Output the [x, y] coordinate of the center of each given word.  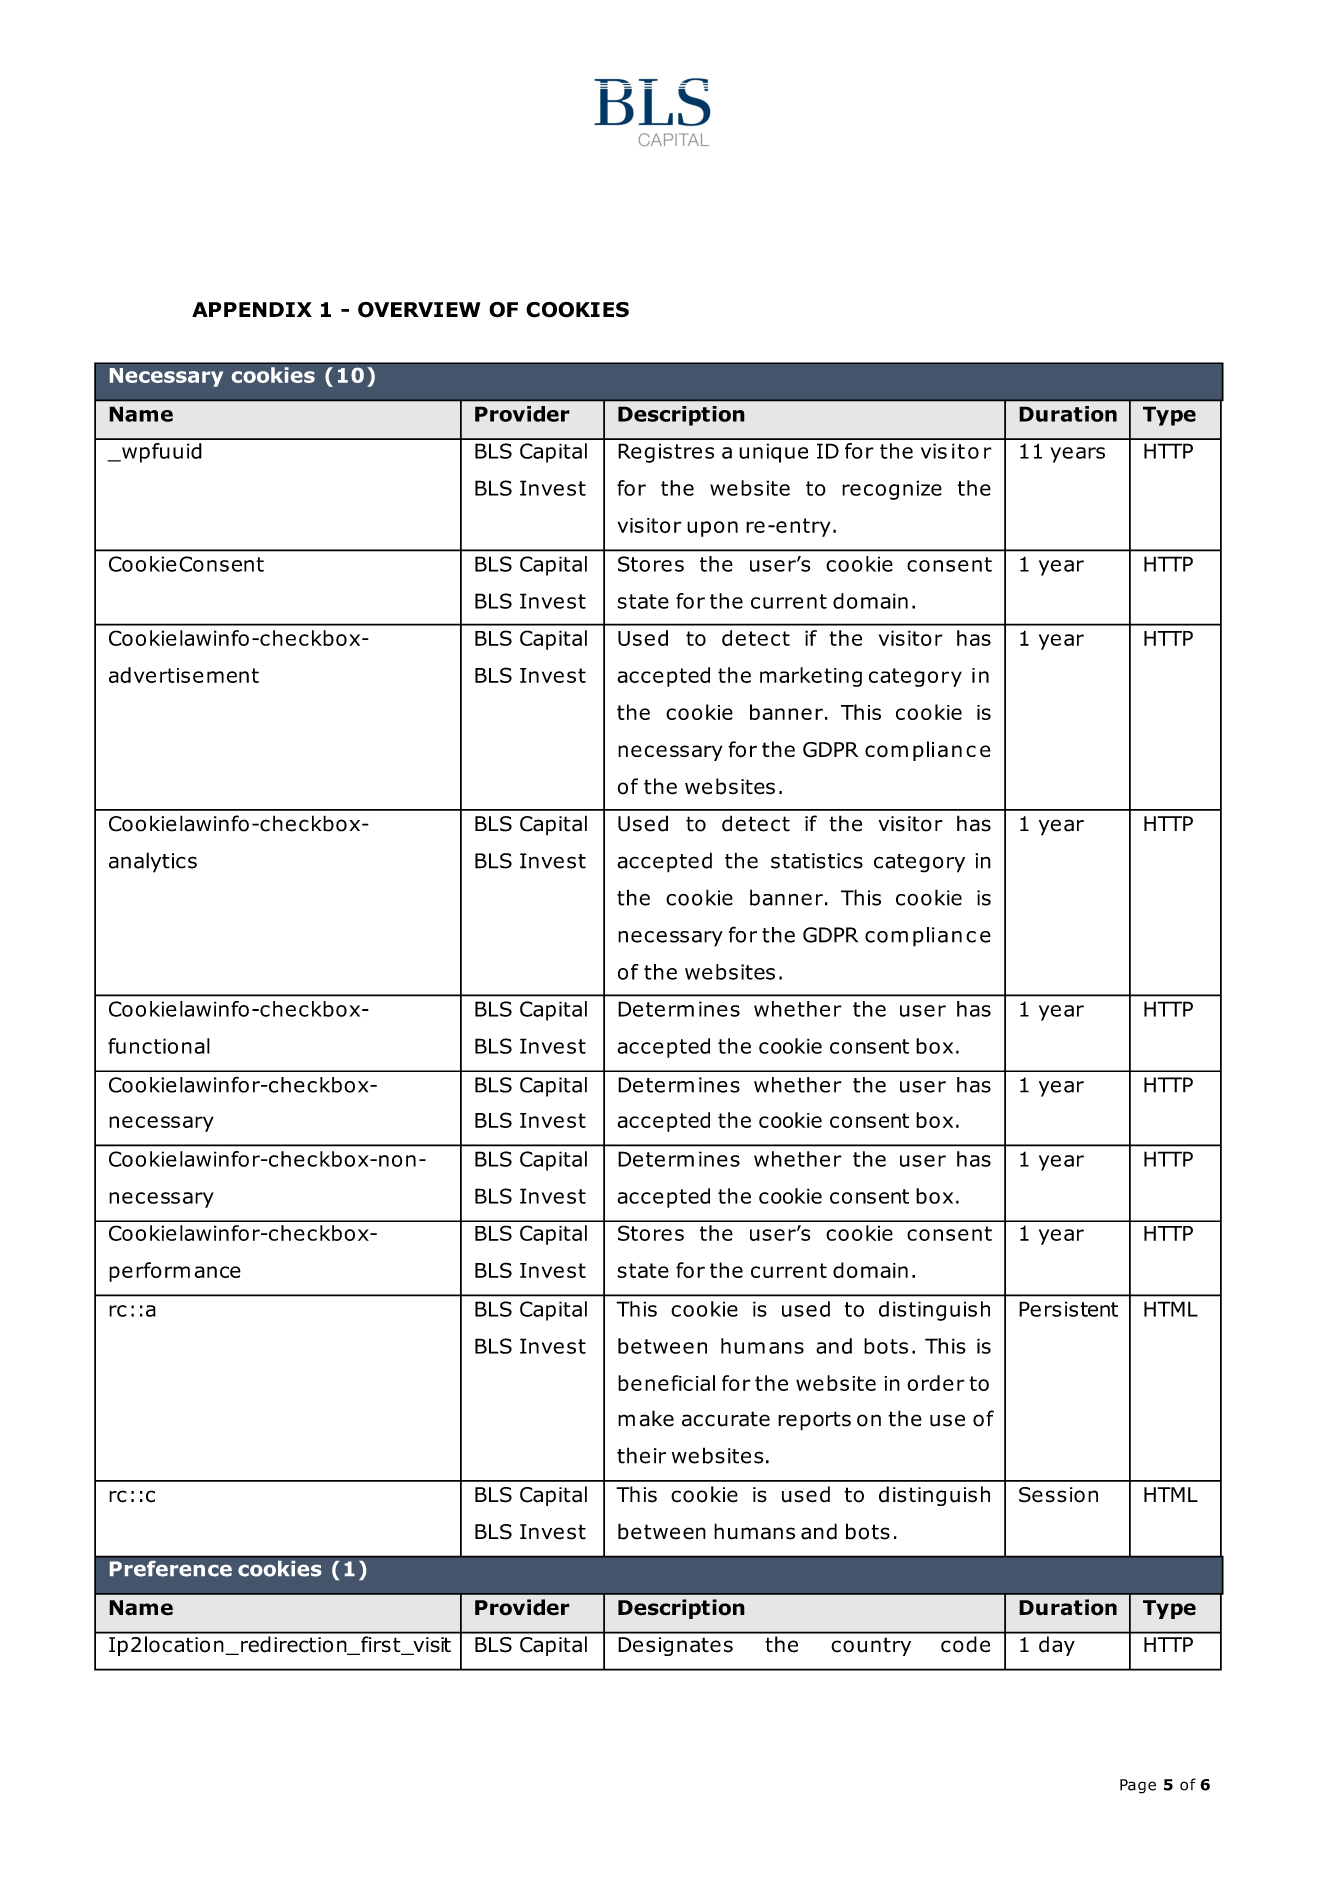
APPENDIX [252, 309]
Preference [170, 1568]
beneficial [666, 1383]
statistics [817, 861]
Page [1138, 1786]
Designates [675, 1646]
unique [773, 453]
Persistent [1068, 1309]
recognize [892, 490]
